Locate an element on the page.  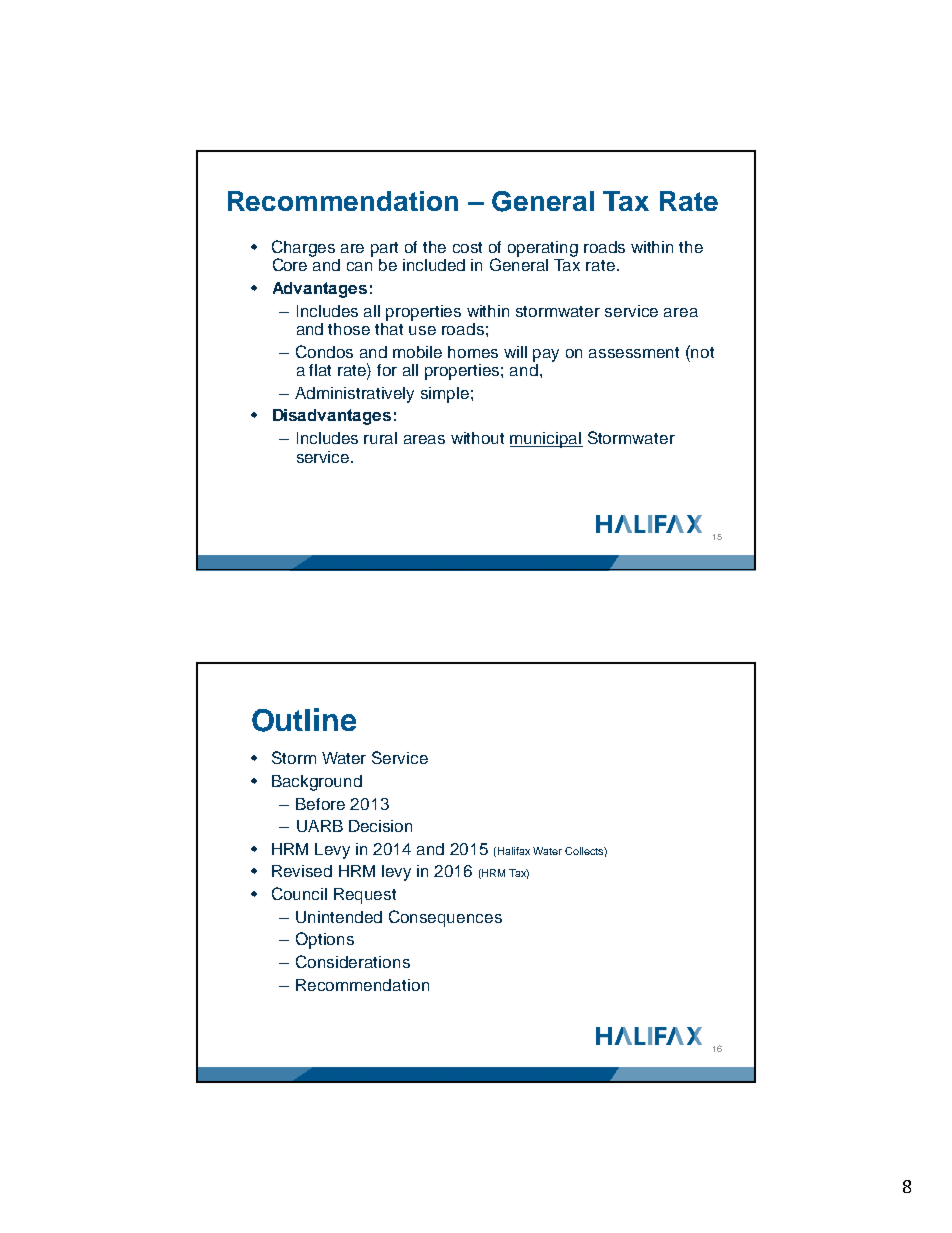
municipal is located at coordinates (546, 440).
